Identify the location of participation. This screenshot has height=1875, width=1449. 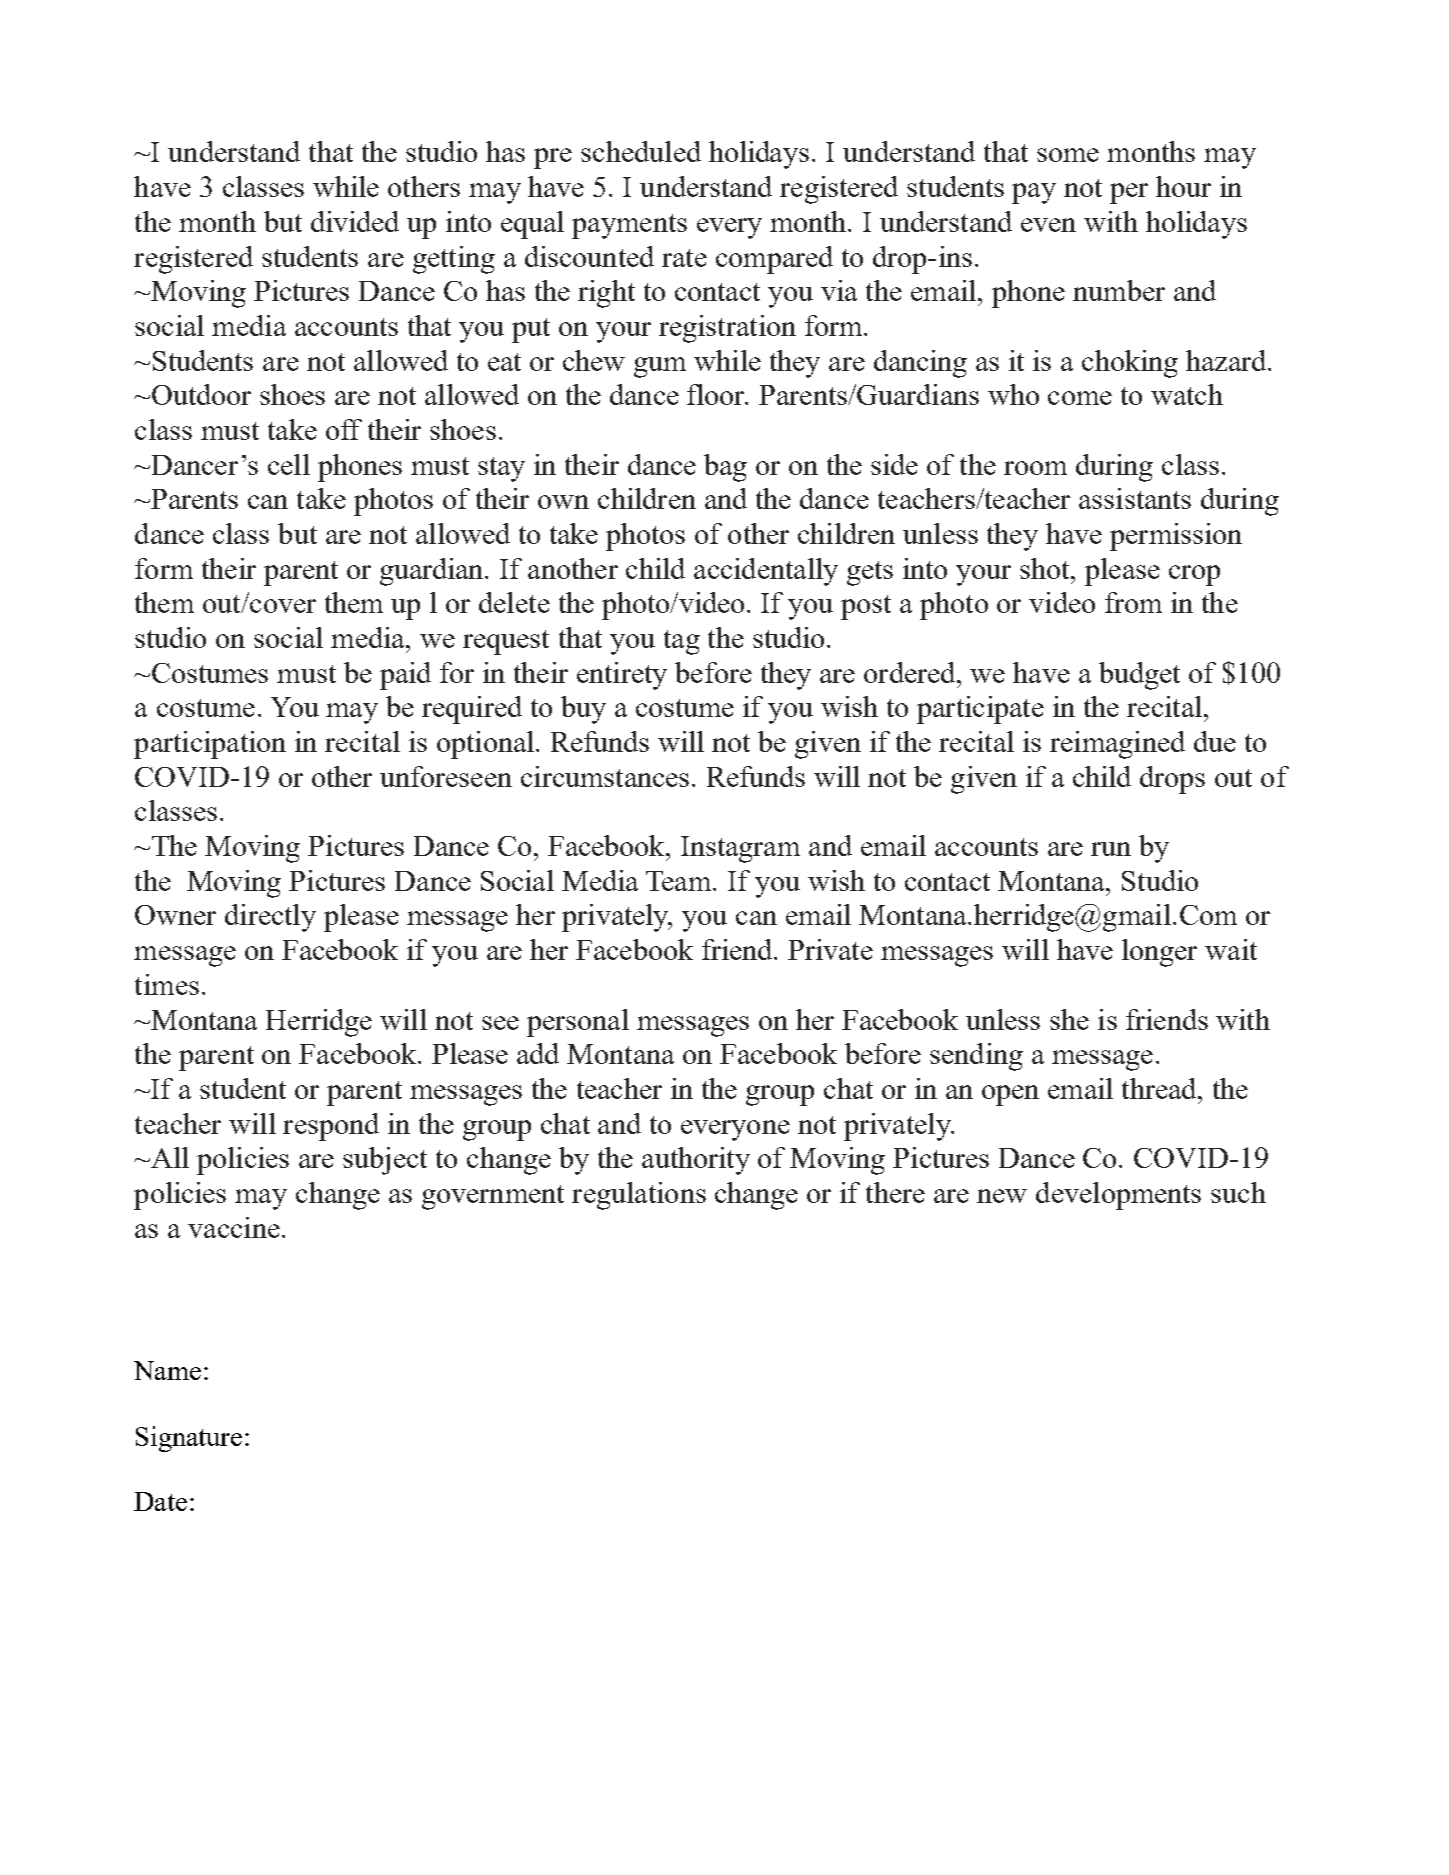
(210, 745).
